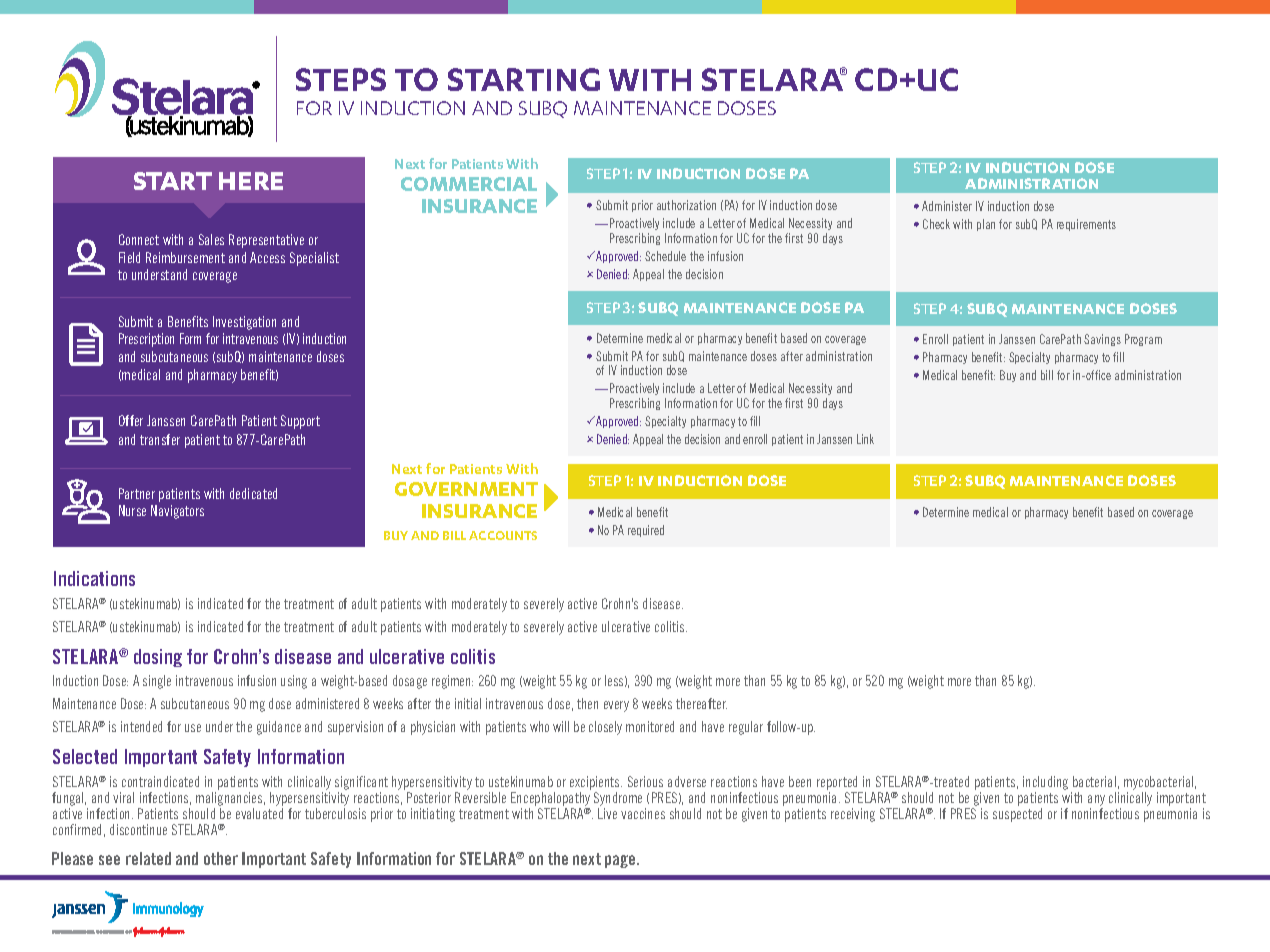 The height and width of the image is (952, 1270). Describe the element at coordinates (621, 861) in the image. I see `page` at that location.
